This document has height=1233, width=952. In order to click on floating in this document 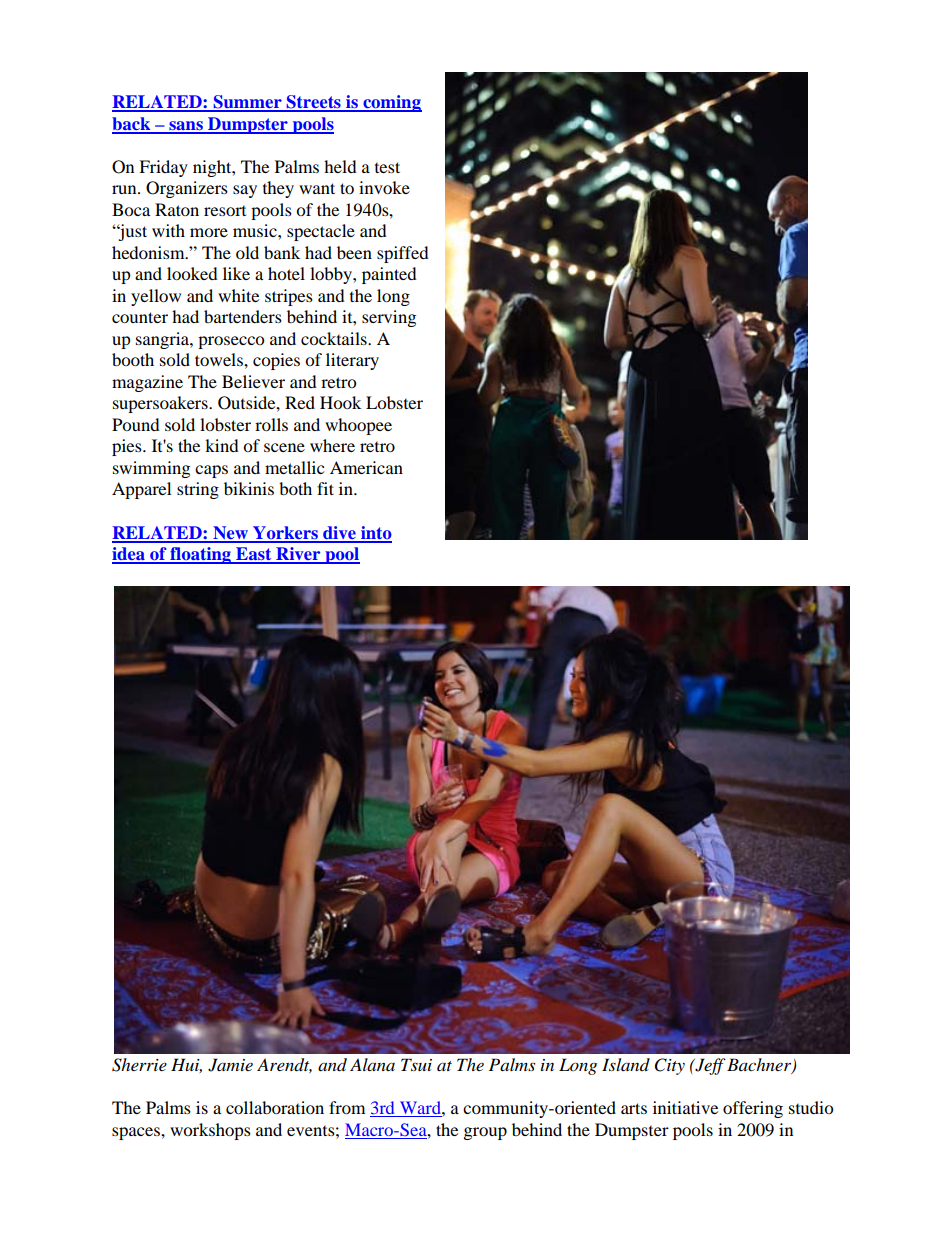, I will do `click(200, 555)`.
